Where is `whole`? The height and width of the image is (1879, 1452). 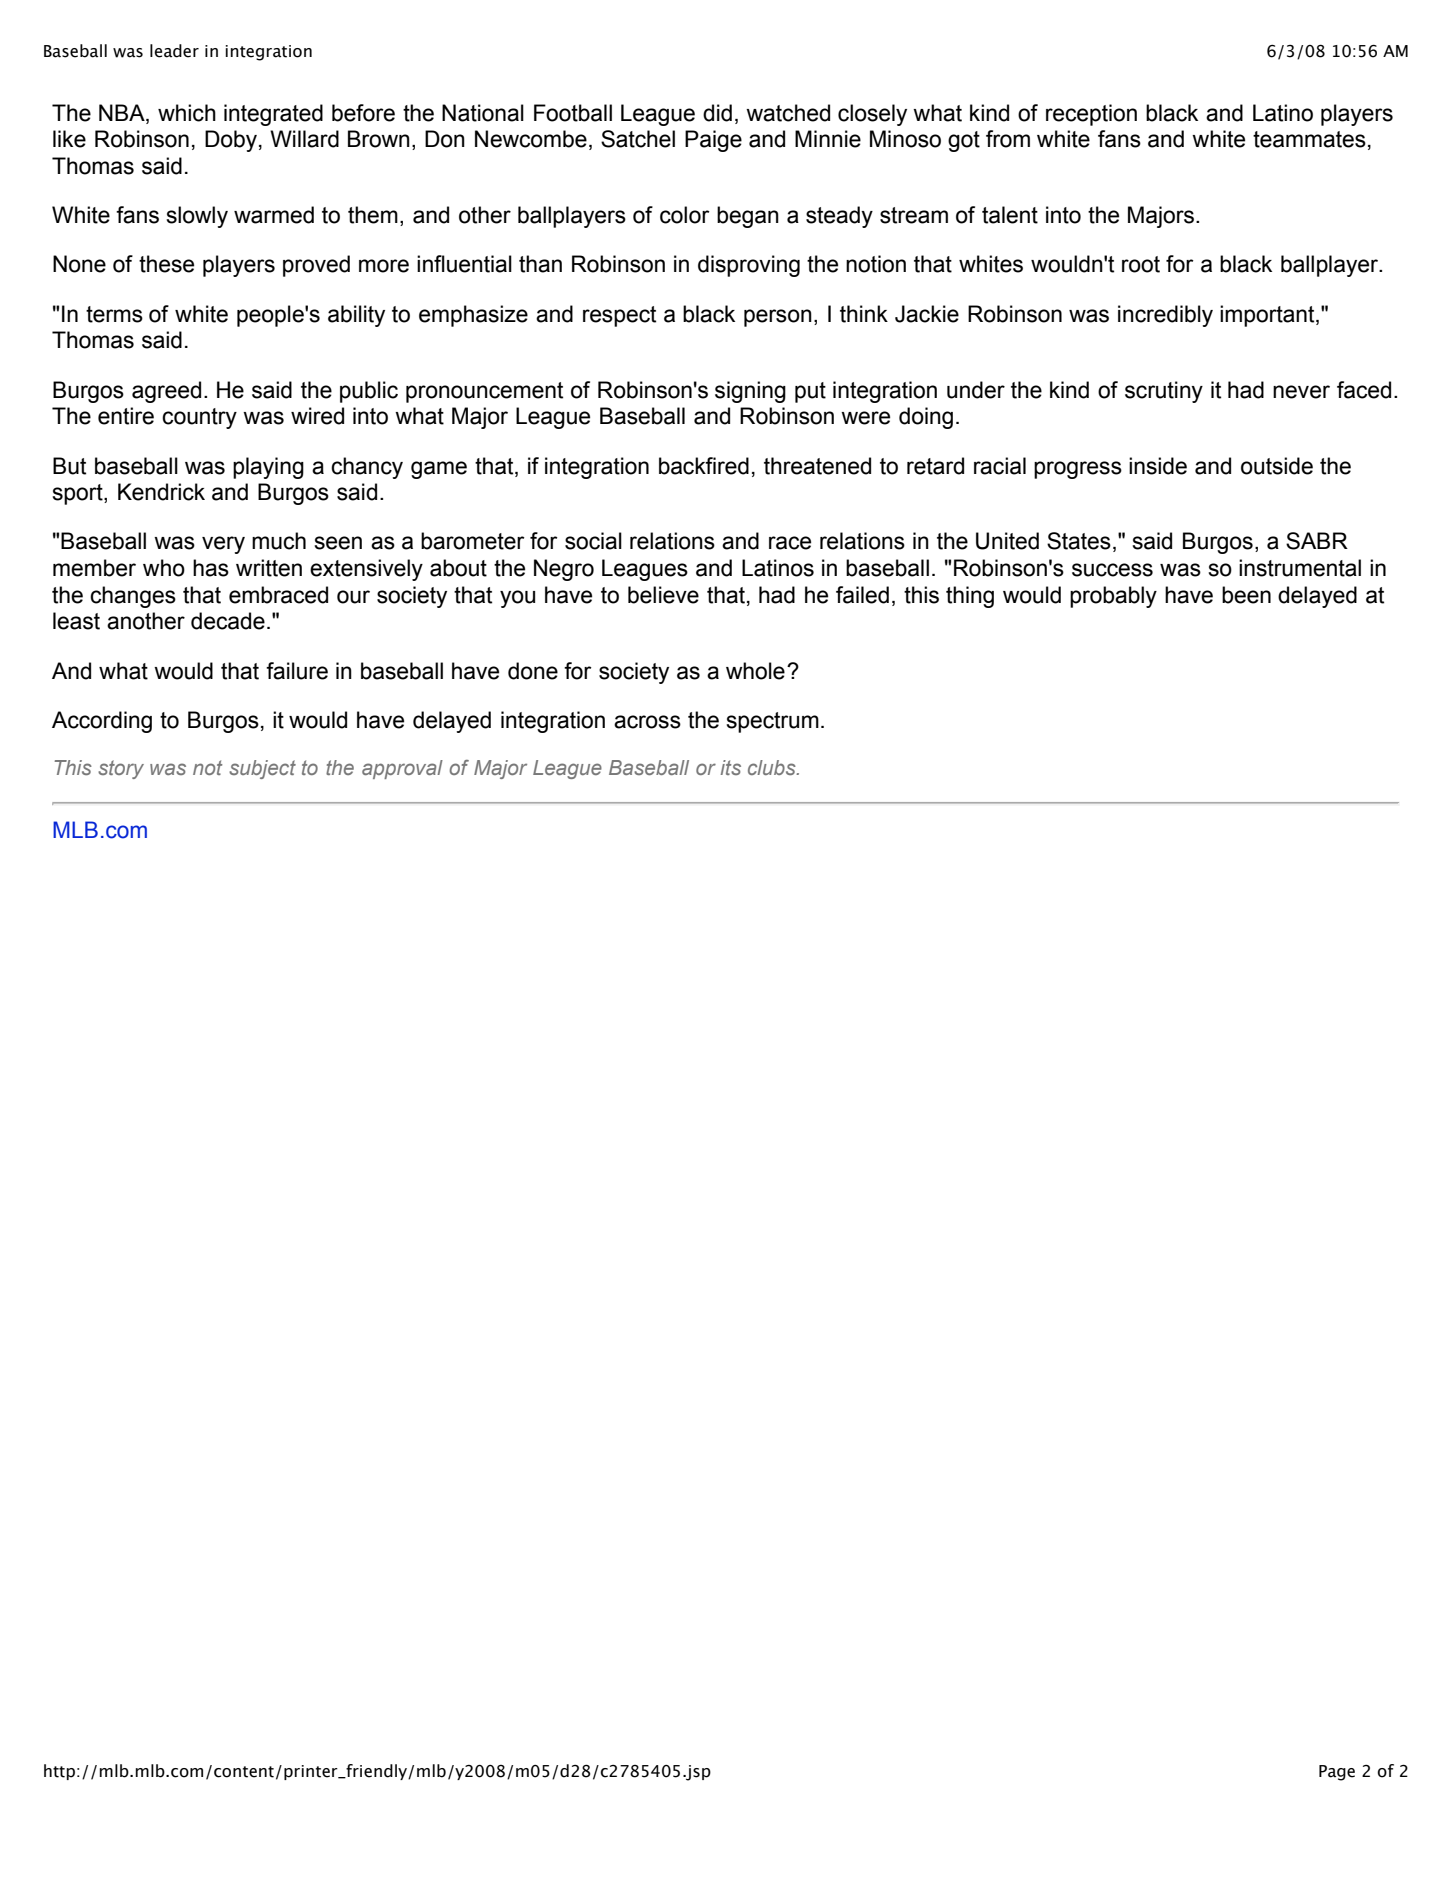
whole is located at coordinates (755, 671).
